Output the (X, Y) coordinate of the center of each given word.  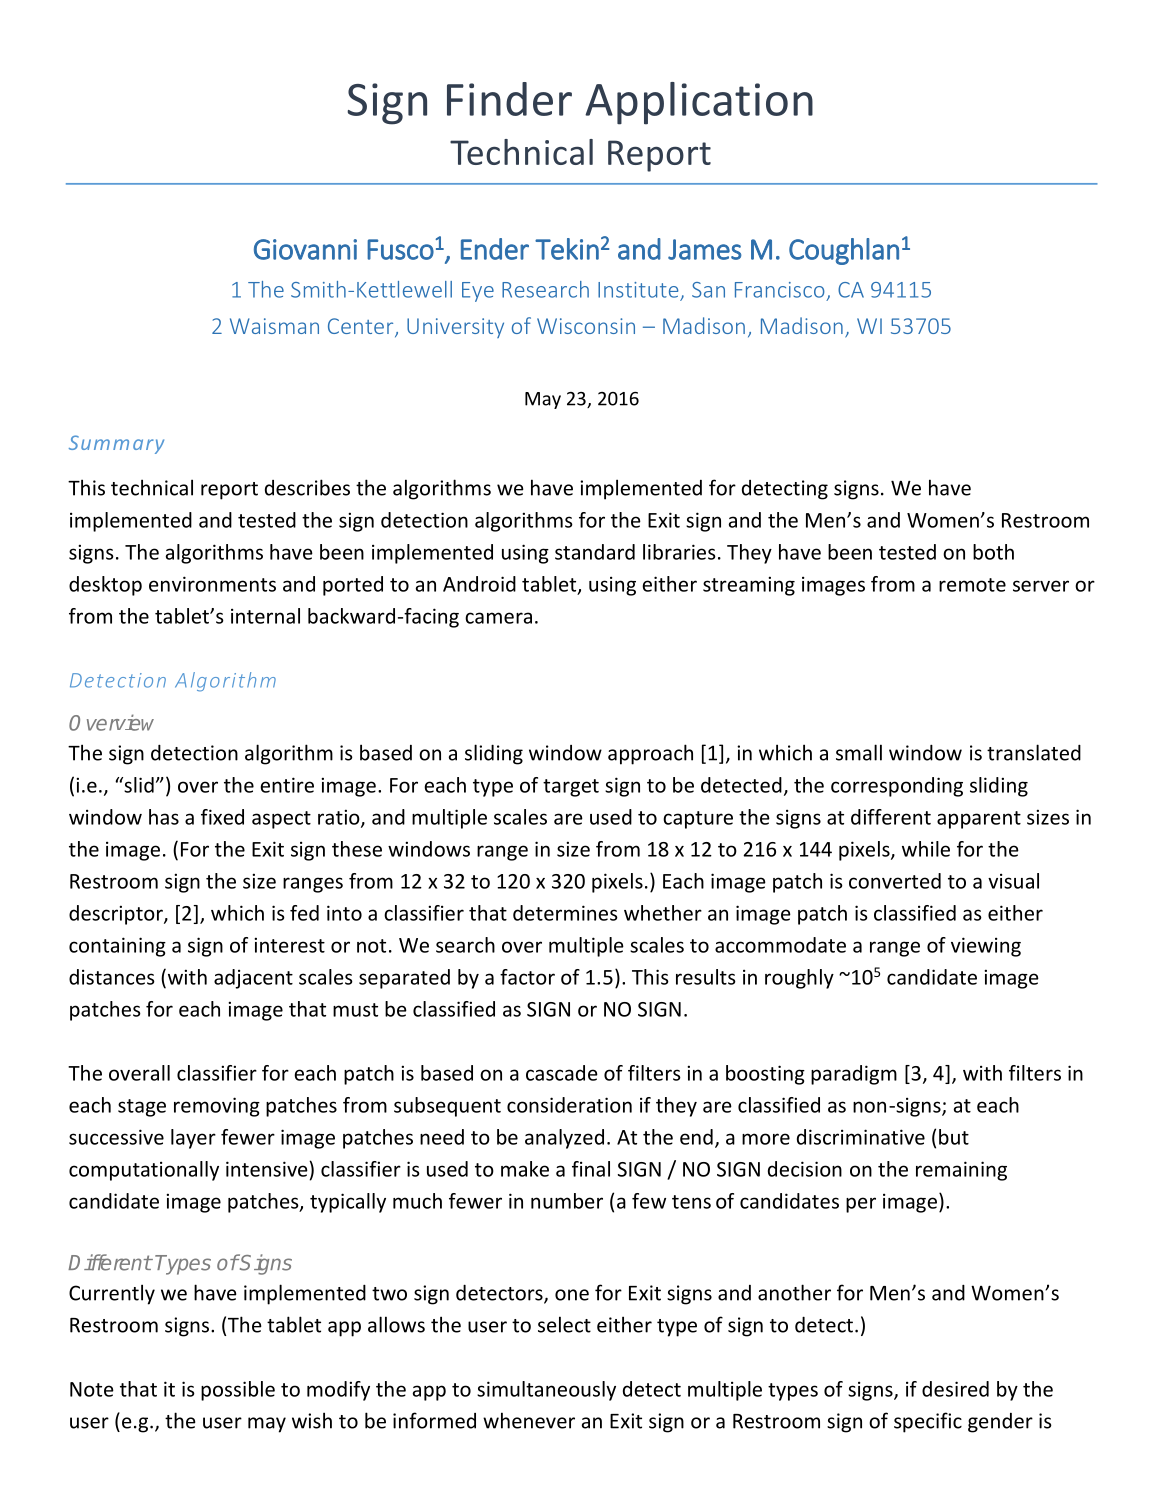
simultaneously (546, 1391)
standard (595, 552)
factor (527, 977)
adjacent (253, 979)
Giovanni (305, 249)
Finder (509, 99)
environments (212, 584)
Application (699, 103)
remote (972, 585)
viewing (986, 947)
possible (238, 1391)
